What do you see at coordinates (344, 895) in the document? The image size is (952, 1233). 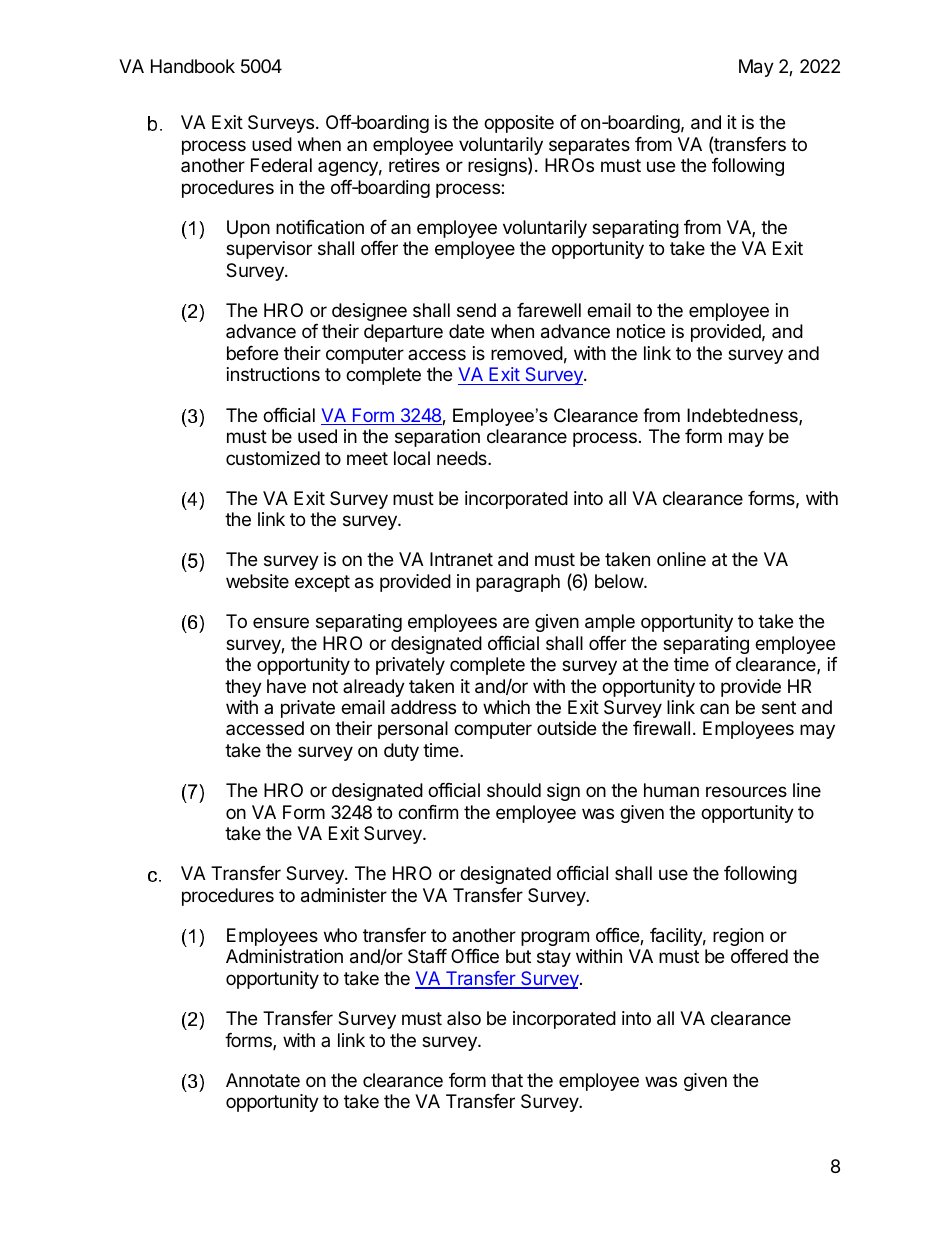 I see `administer` at bounding box center [344, 895].
